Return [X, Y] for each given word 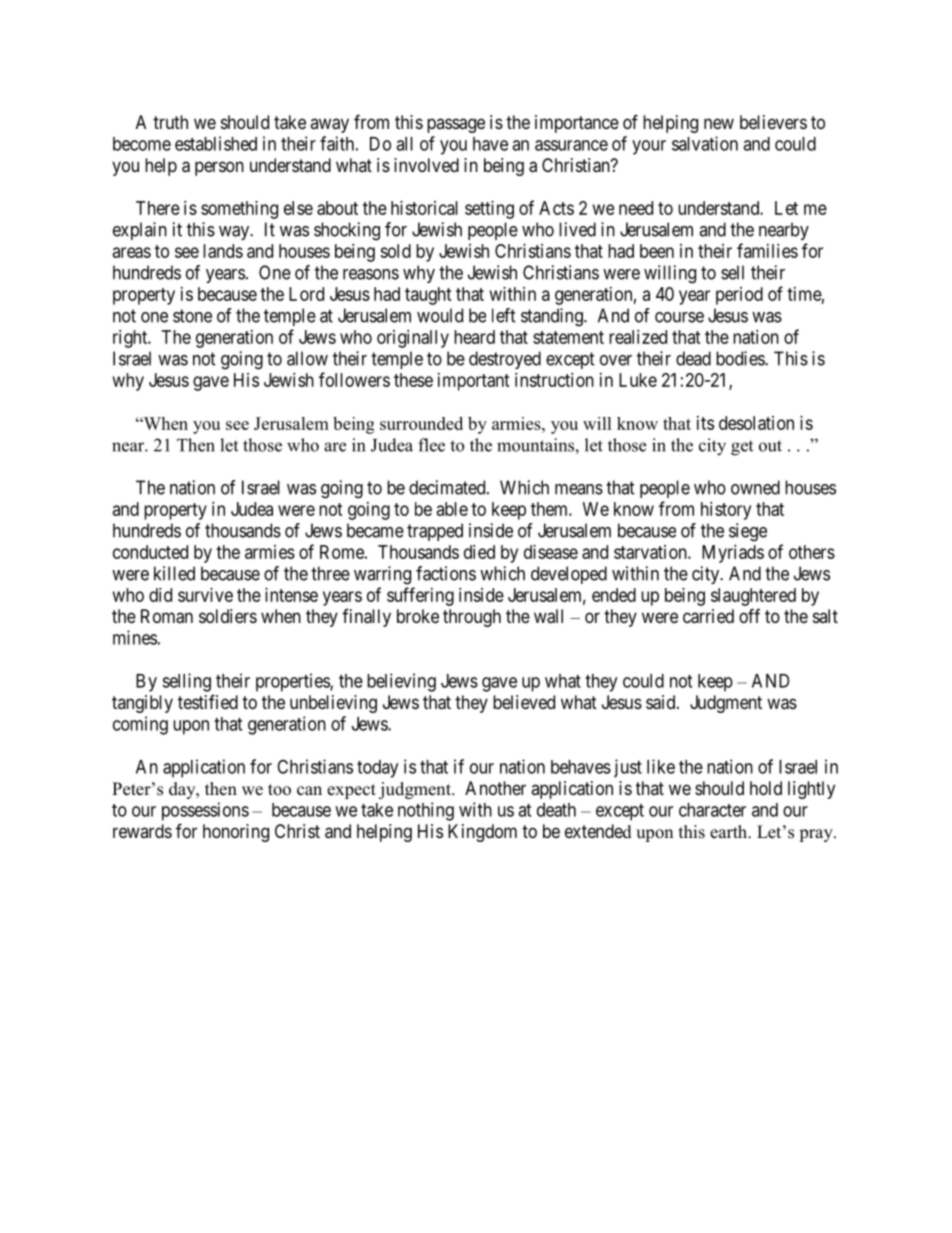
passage [456, 125]
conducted [150, 552]
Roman [167, 616]
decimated [448, 487]
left [504, 315]
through [472, 618]
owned [755, 487]
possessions [205, 811]
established [216, 143]
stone [192, 316]
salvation [705, 143]
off [749, 615]
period [739, 296]
